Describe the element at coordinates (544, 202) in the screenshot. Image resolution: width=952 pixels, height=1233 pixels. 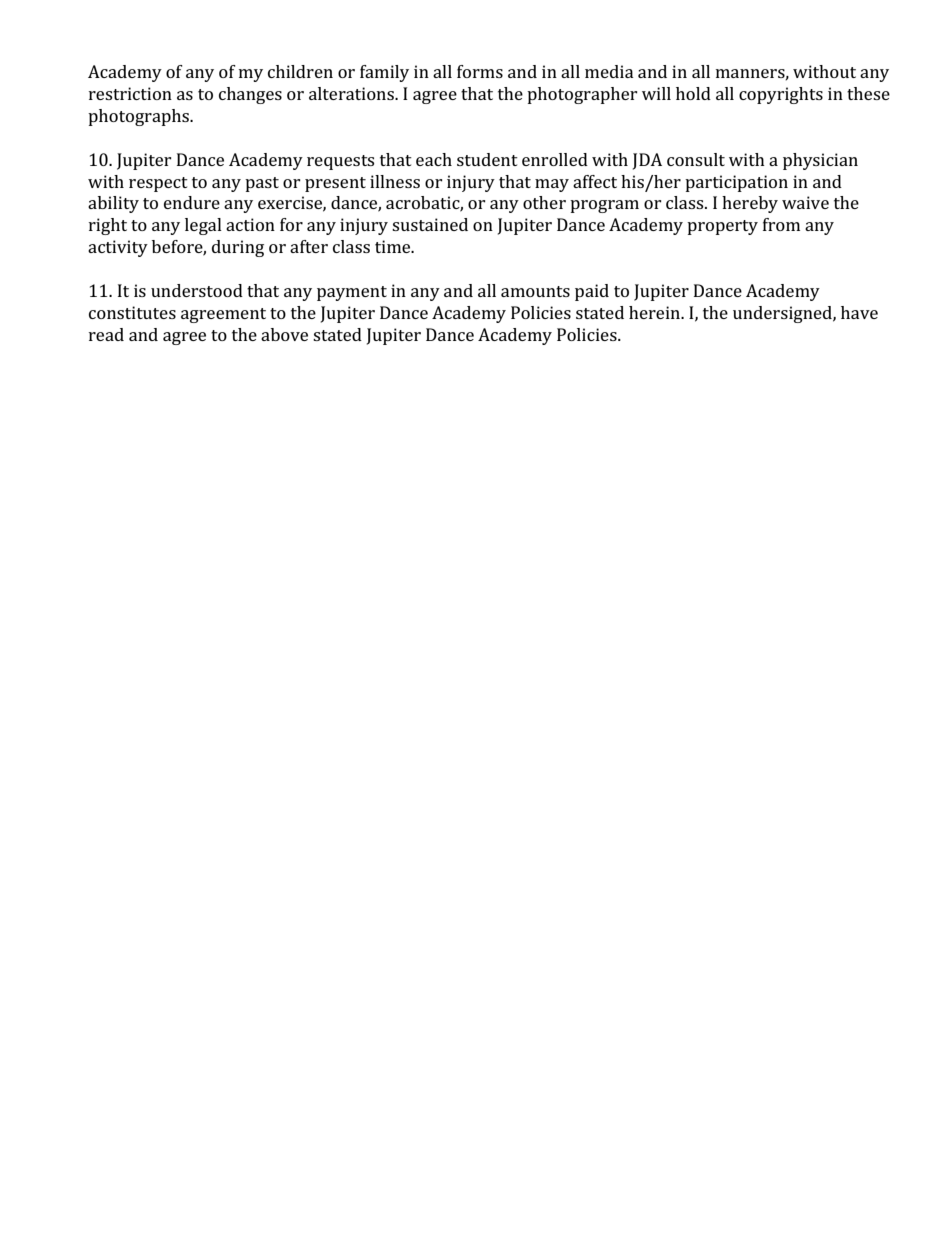
I see `other` at that location.
